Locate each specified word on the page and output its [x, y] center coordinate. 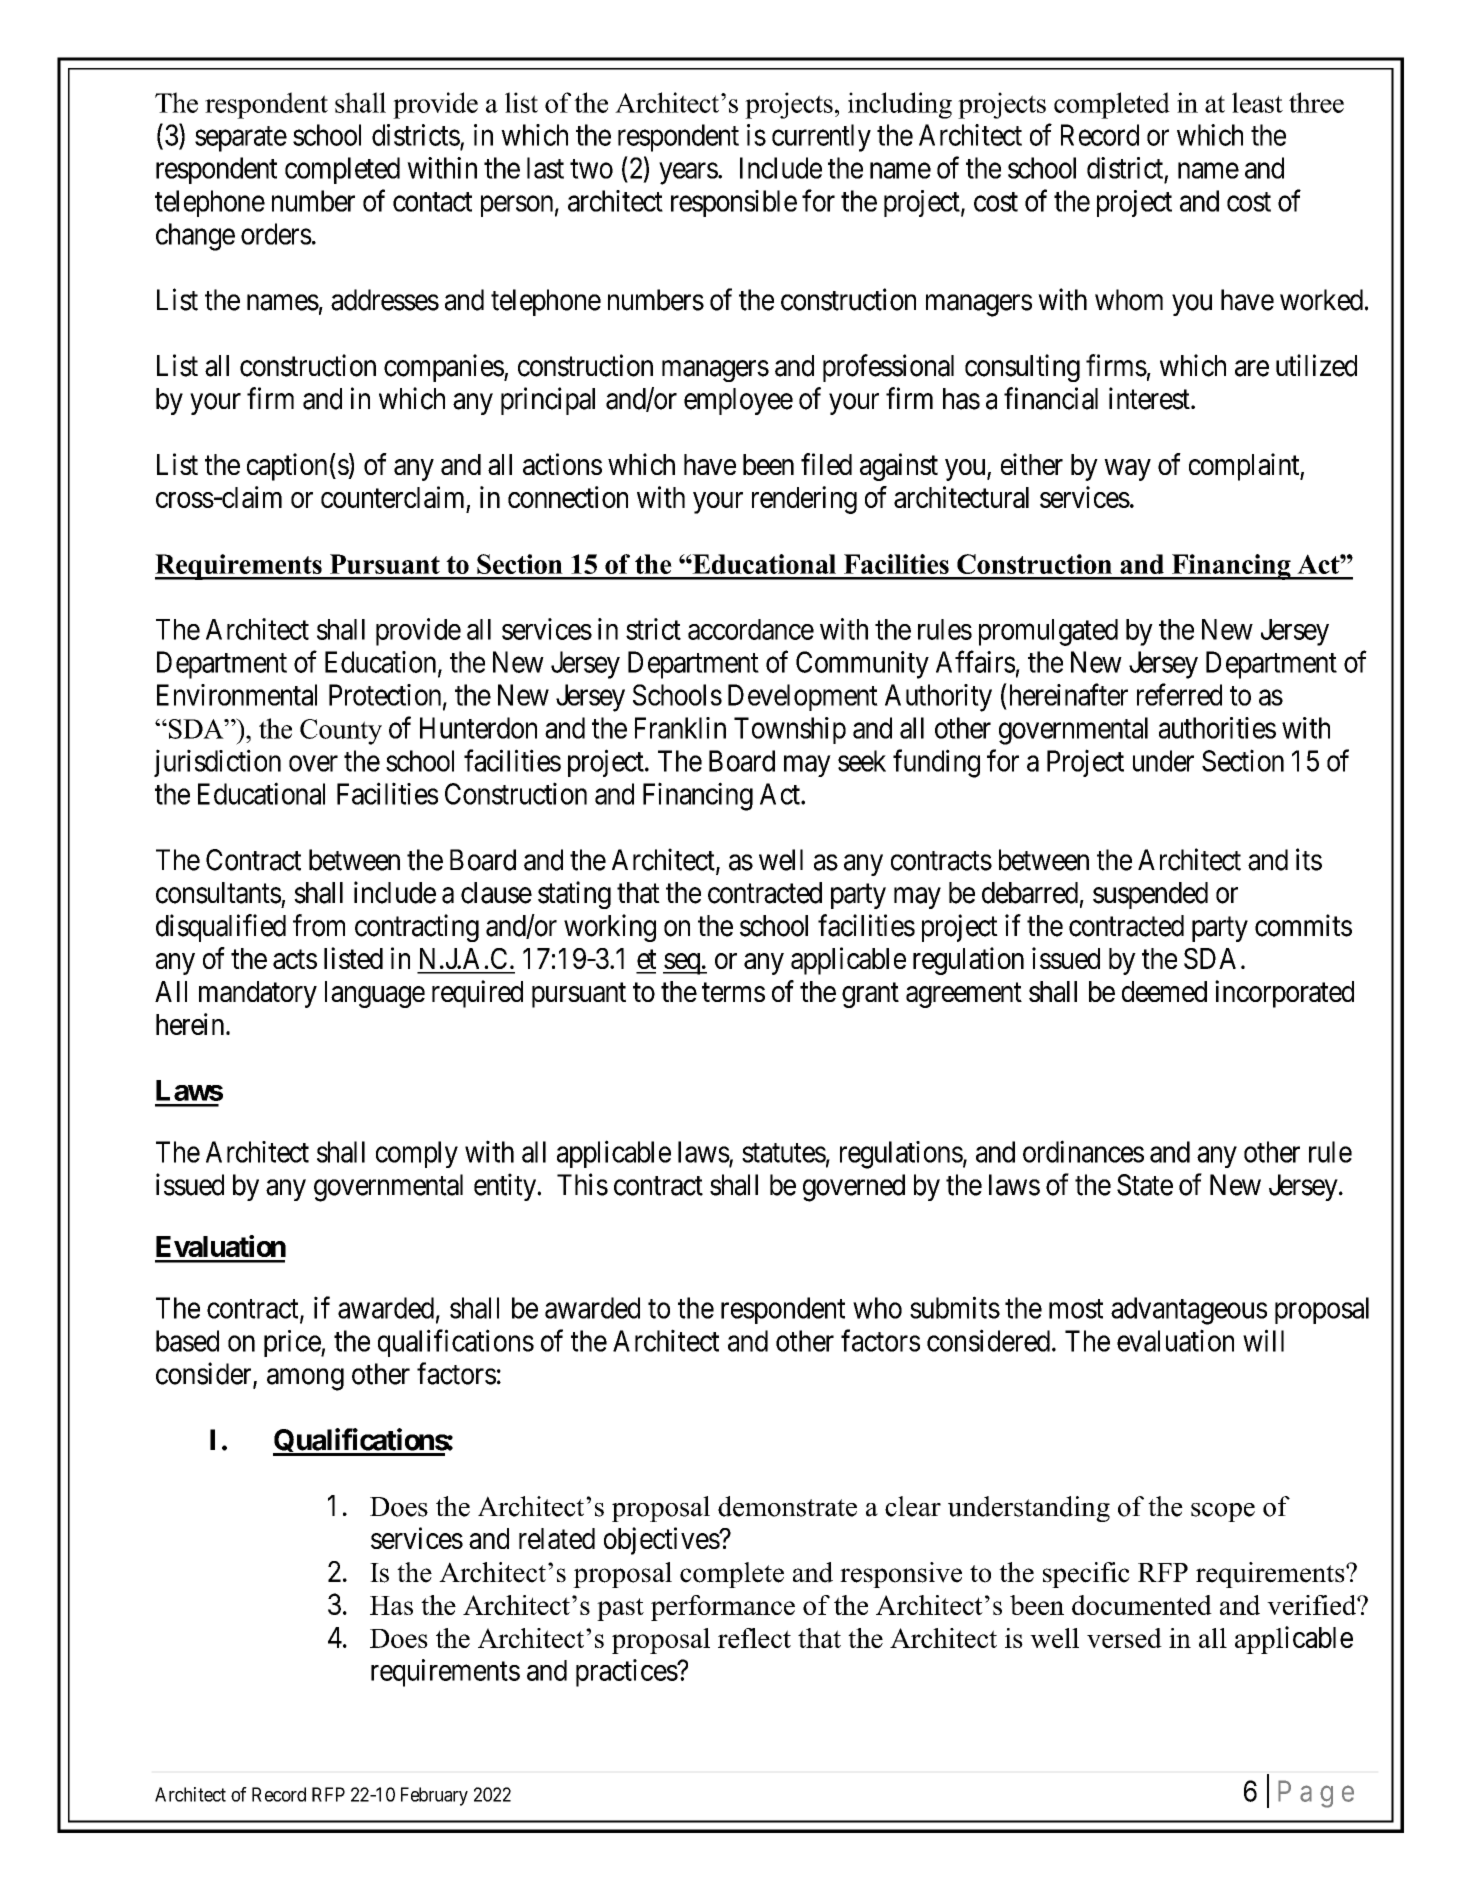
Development [803, 697]
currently [821, 138]
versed [1124, 1638]
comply [417, 1154]
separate [241, 139]
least [1257, 102]
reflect [754, 1638]
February [434, 1796]
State [1145, 1185]
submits [955, 1307]
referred [1179, 694]
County [341, 732]
